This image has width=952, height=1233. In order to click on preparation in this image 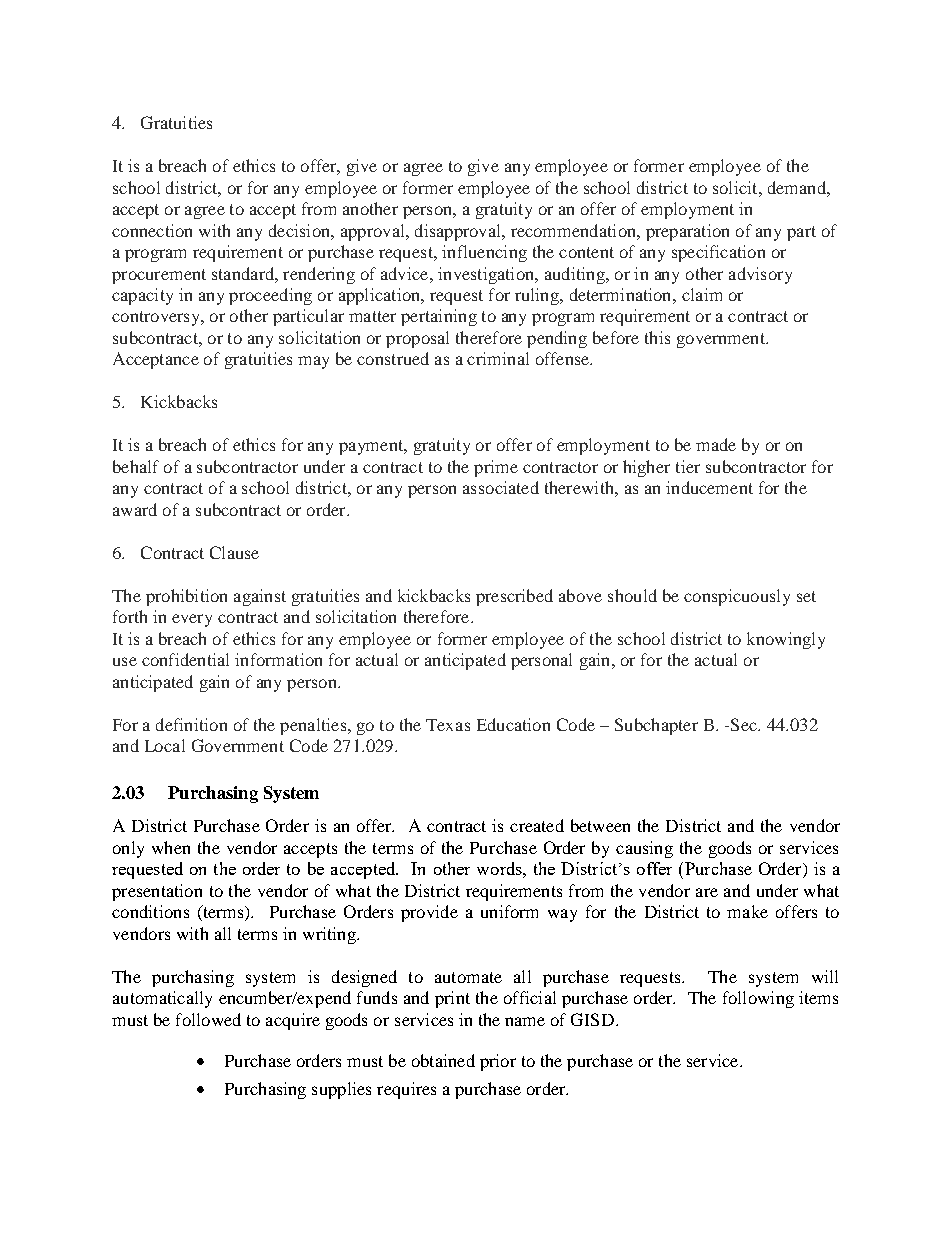, I will do `click(687, 232)`.
